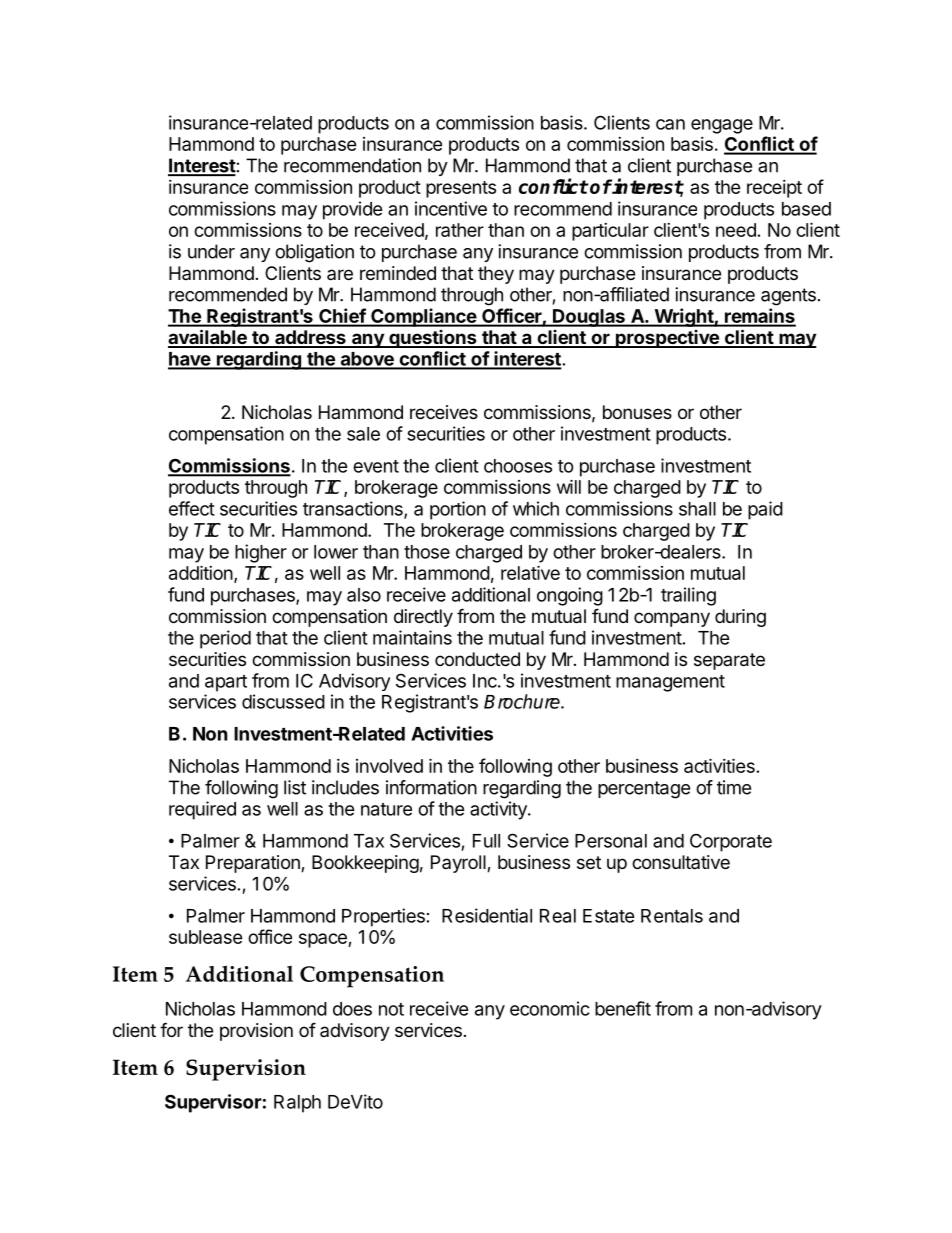 The image size is (952, 1233). What do you see at coordinates (225, 639) in the screenshot?
I see `period` at bounding box center [225, 639].
